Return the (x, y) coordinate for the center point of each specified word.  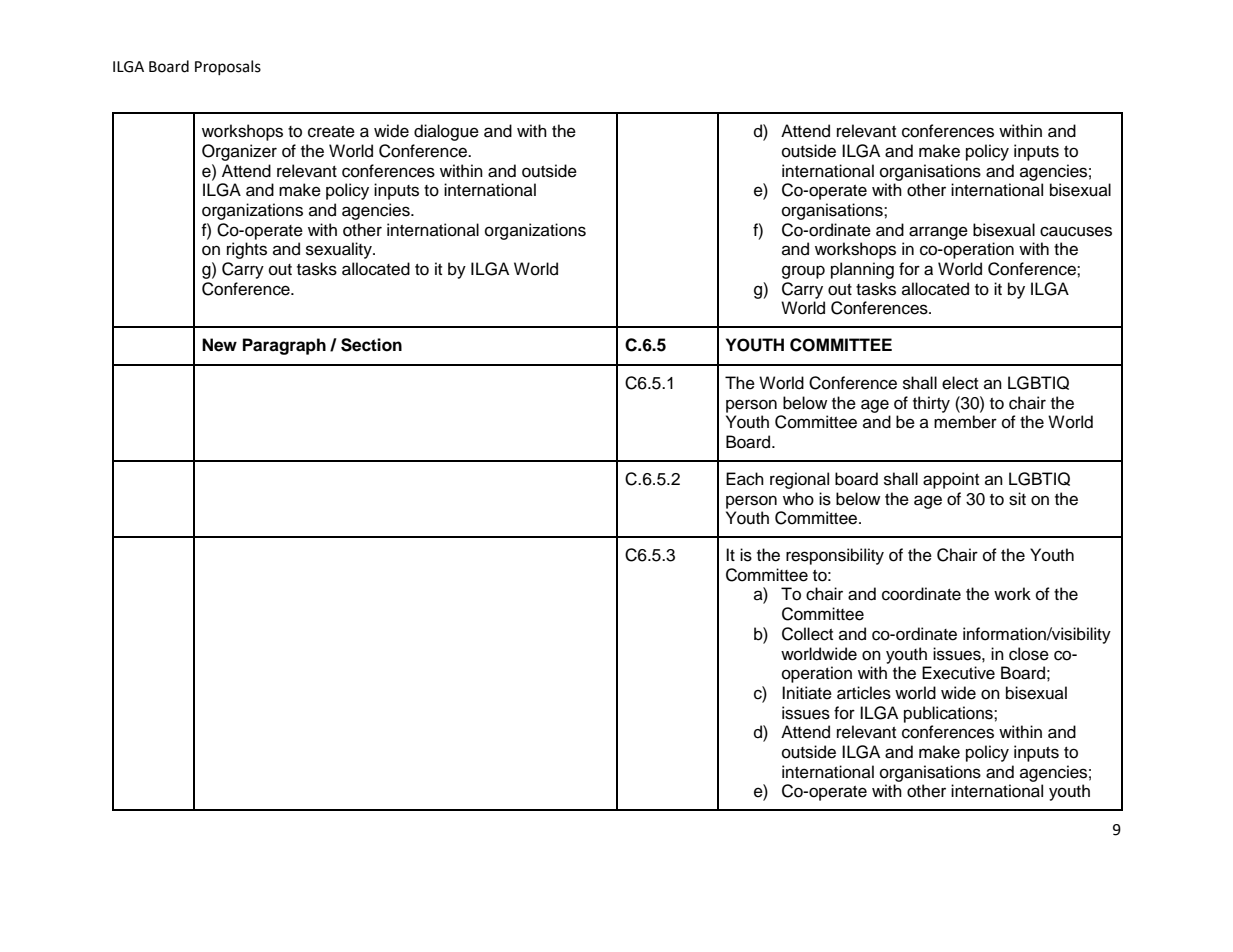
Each (745, 479)
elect (960, 383)
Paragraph (284, 346)
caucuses (1076, 231)
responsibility (835, 556)
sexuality (340, 250)
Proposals (228, 67)
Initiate (807, 693)
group (803, 272)
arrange (938, 233)
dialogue (446, 132)
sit (1017, 499)
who (798, 499)
